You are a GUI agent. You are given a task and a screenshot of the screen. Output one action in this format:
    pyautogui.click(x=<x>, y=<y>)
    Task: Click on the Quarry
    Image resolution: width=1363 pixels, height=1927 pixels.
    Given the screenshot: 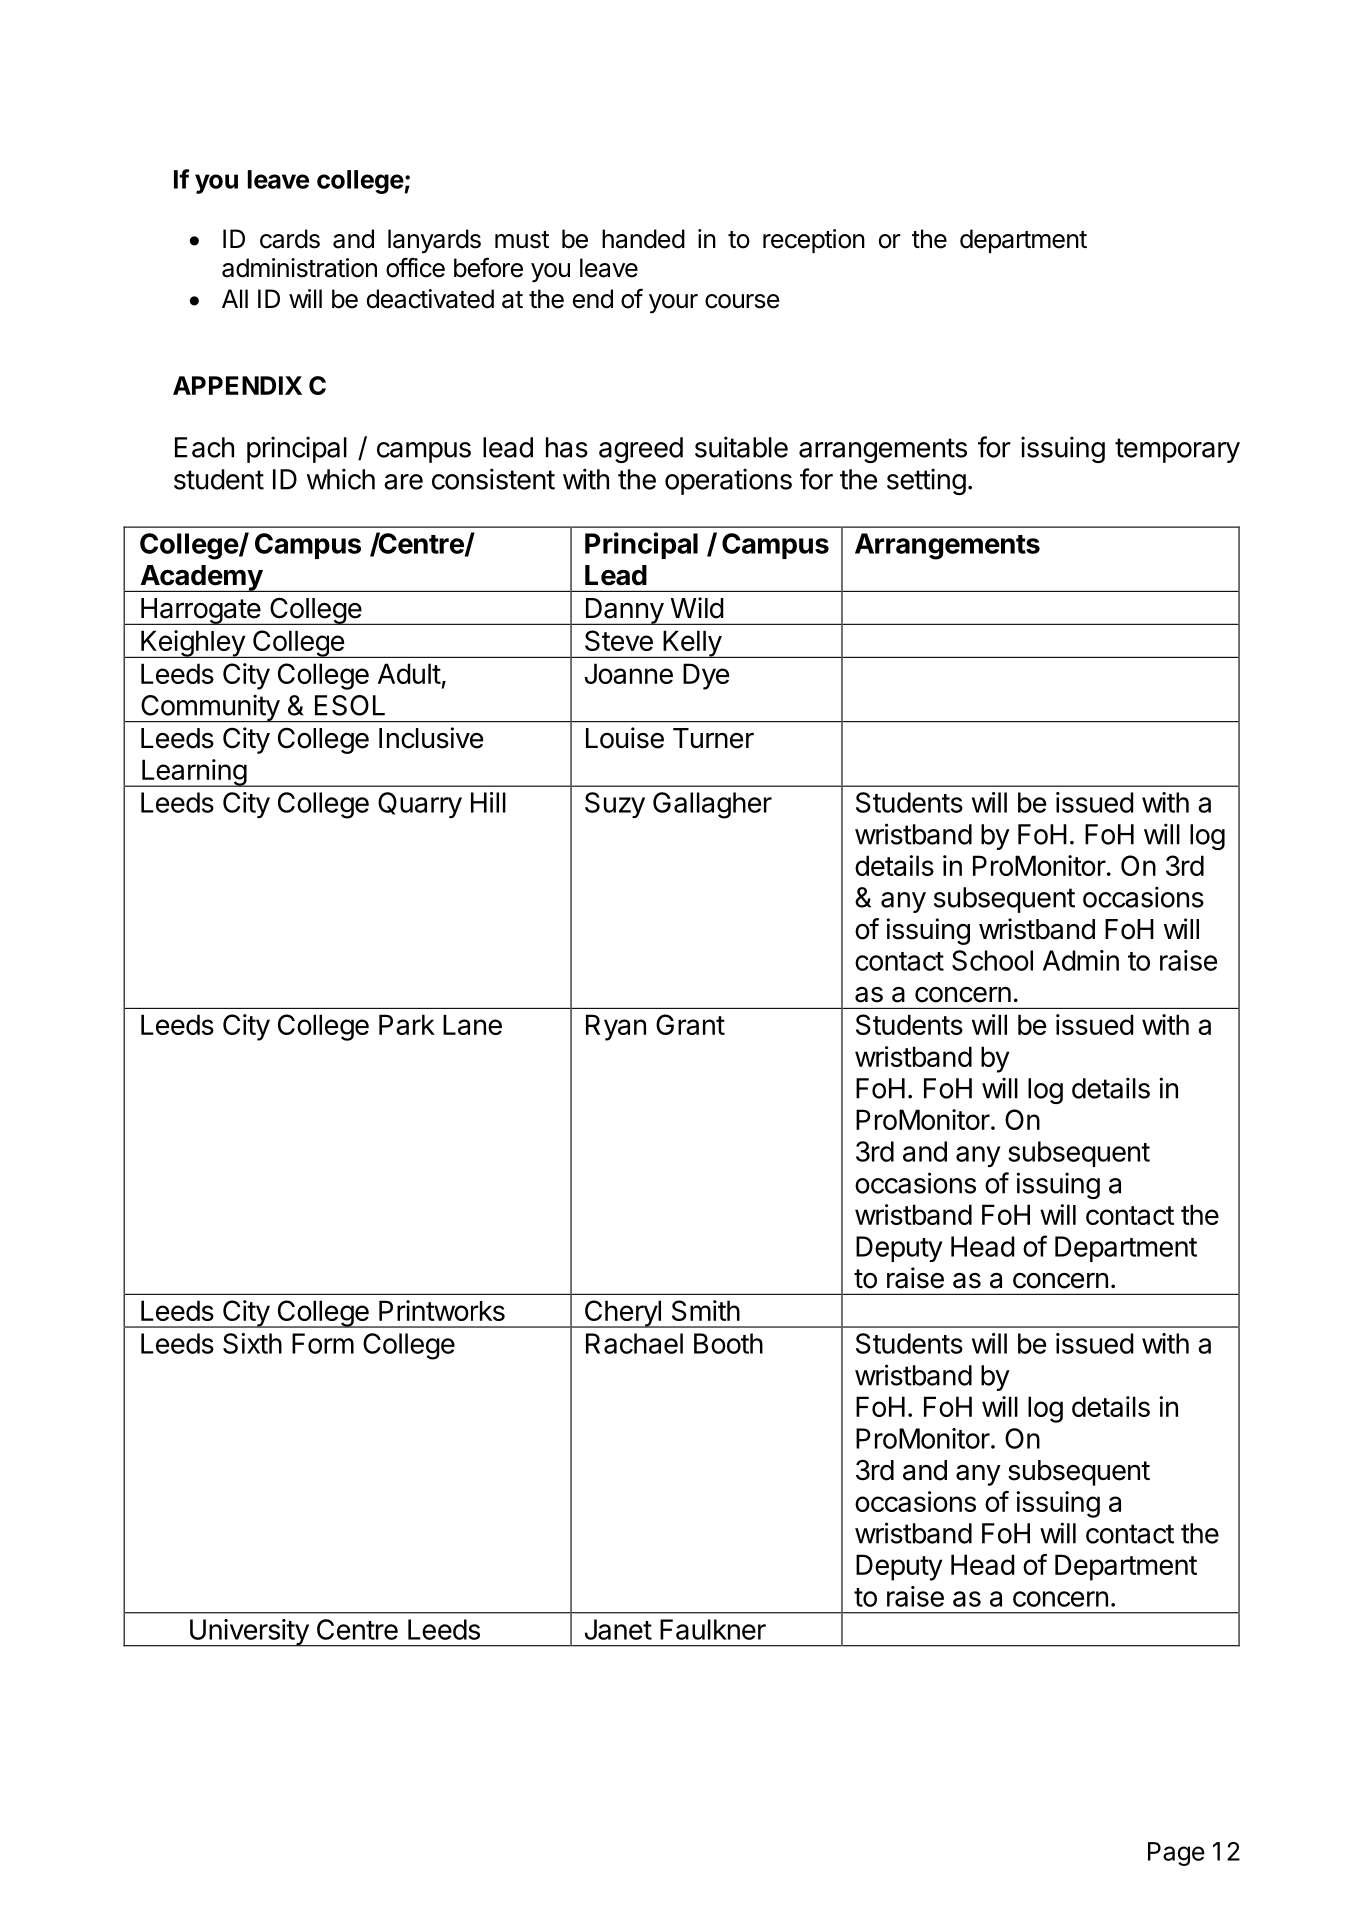 What is the action you would take?
    pyautogui.click(x=420, y=805)
